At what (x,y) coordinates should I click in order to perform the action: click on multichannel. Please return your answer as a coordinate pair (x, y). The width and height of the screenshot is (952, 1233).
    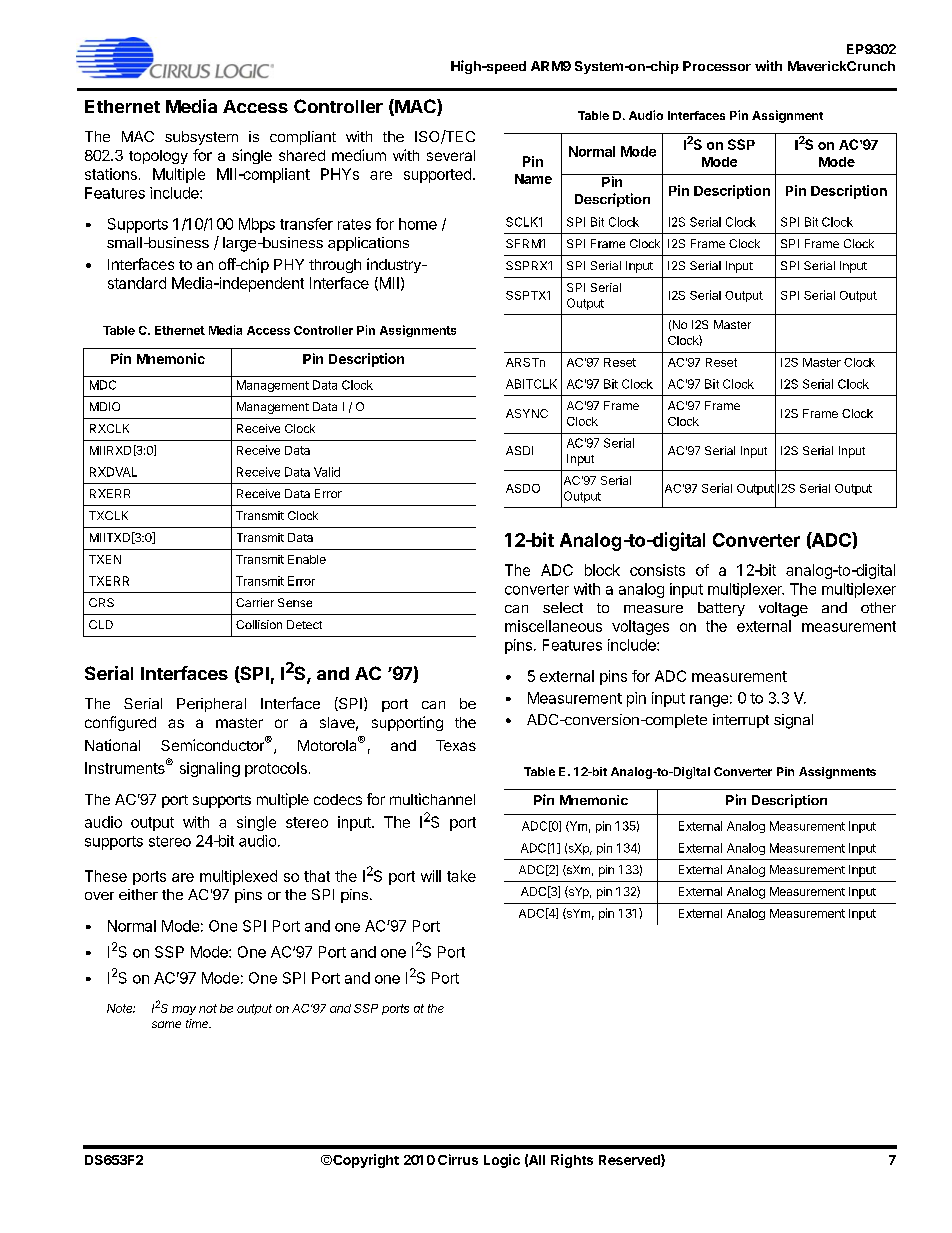
    Looking at the image, I should click on (432, 799).
